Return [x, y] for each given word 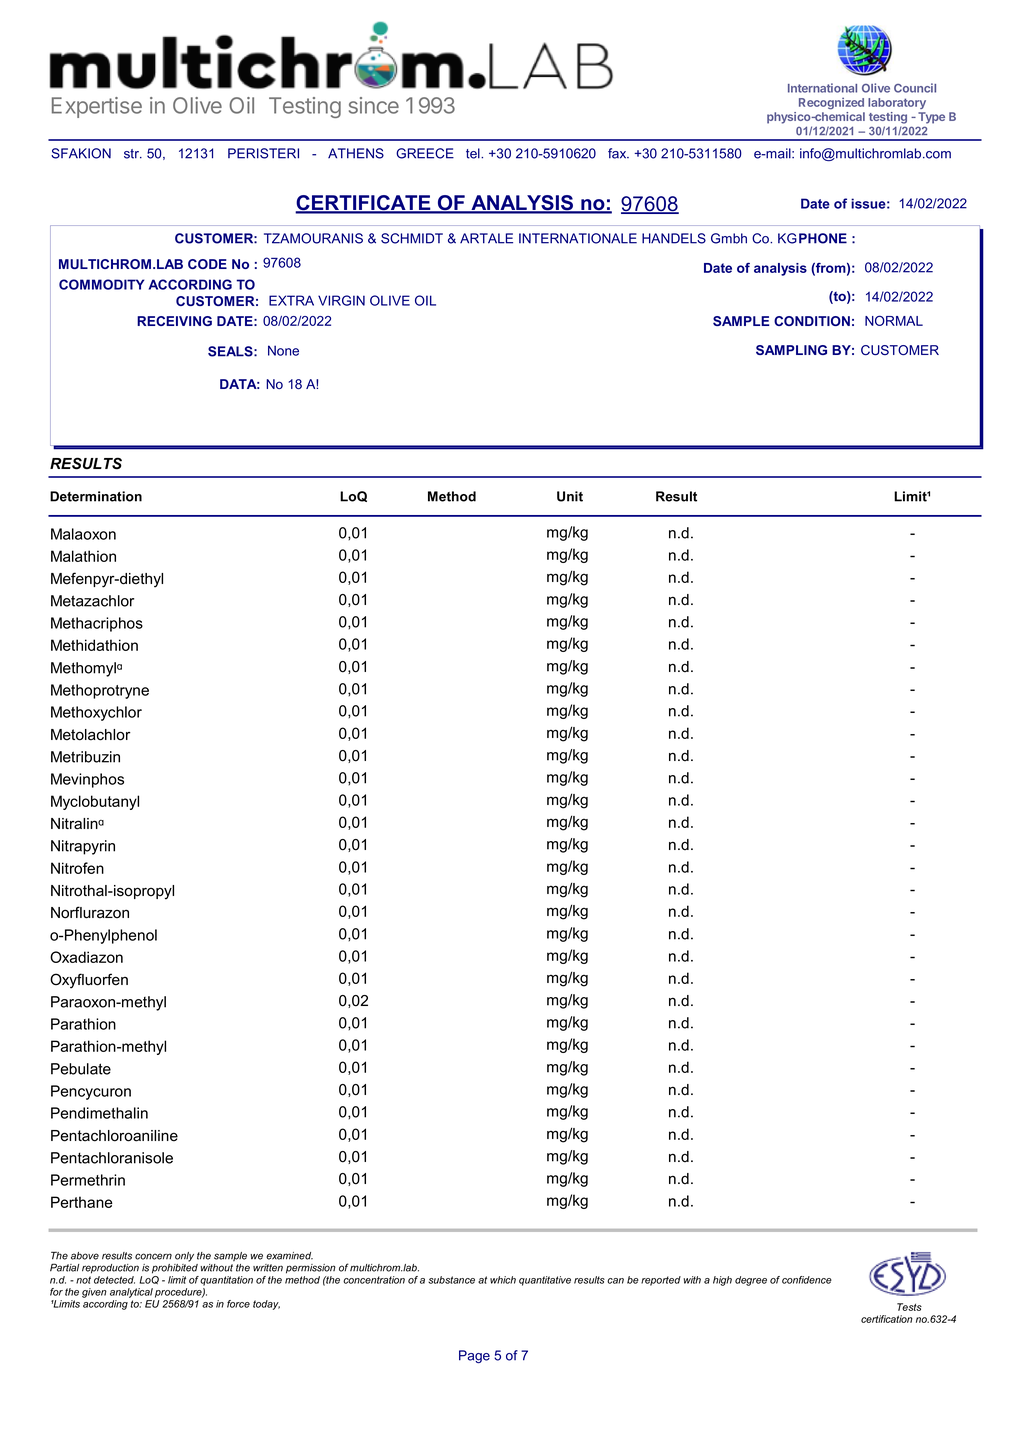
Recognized [831, 103]
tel [474, 153]
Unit [570, 496]
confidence [807, 1280]
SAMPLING [791, 350]
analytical [131, 1293]
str [133, 154]
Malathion [83, 556]
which [503, 1280]
